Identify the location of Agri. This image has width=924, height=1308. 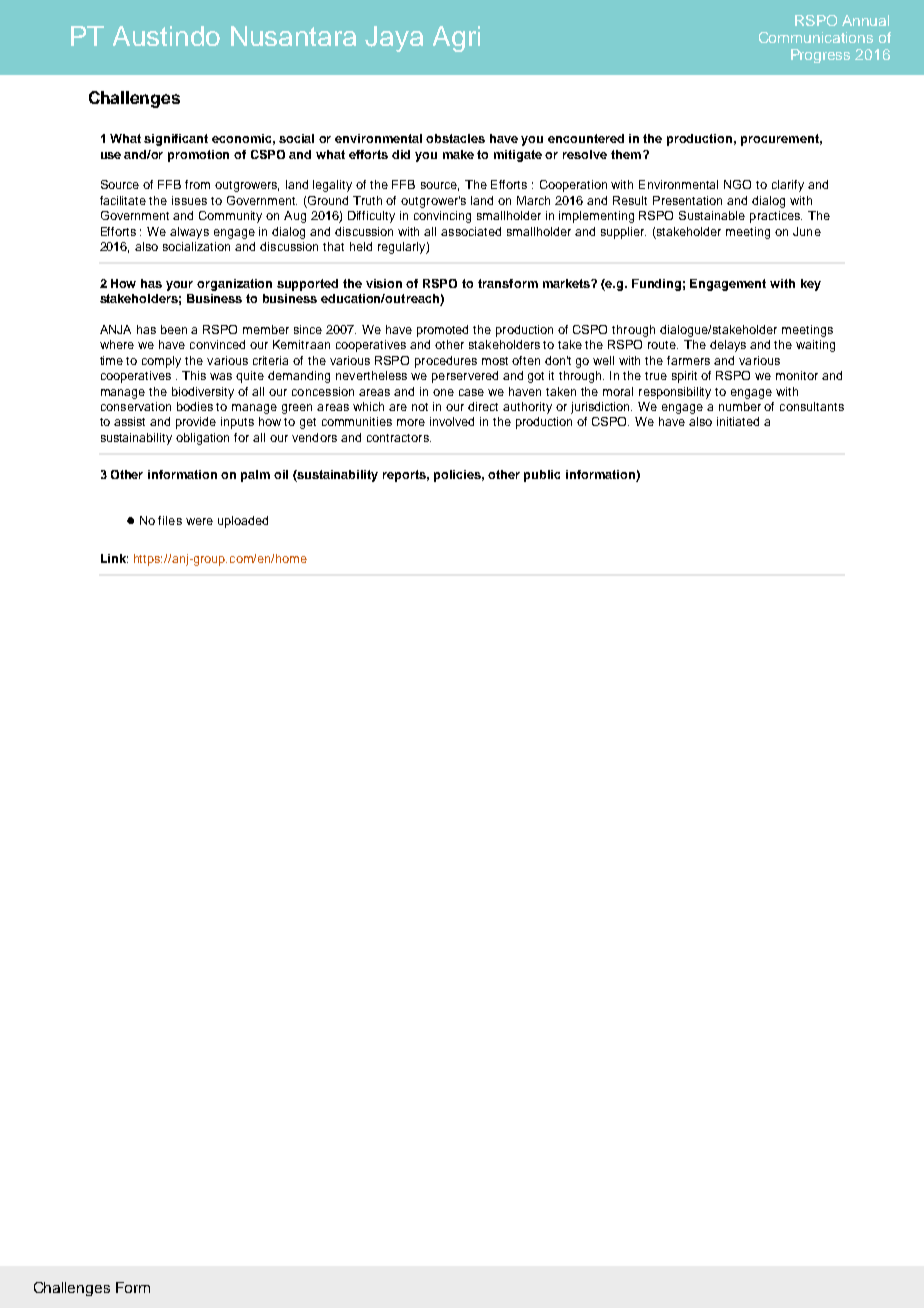
(456, 39).
